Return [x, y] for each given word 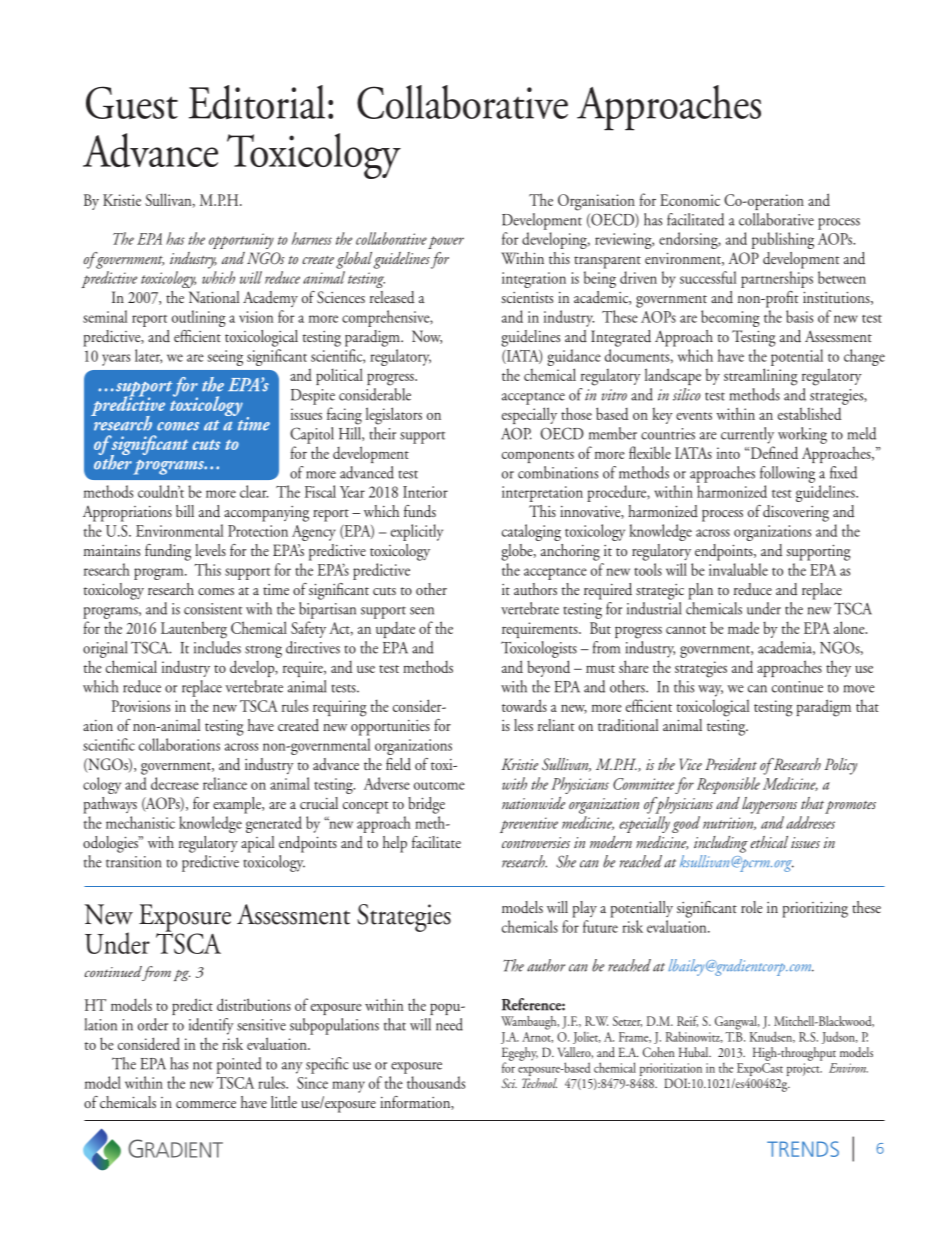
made [743, 627]
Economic [690, 200]
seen [422, 611]
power [446, 242]
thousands [436, 1082]
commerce [206, 1104]
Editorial [257, 102]
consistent [213, 609]
